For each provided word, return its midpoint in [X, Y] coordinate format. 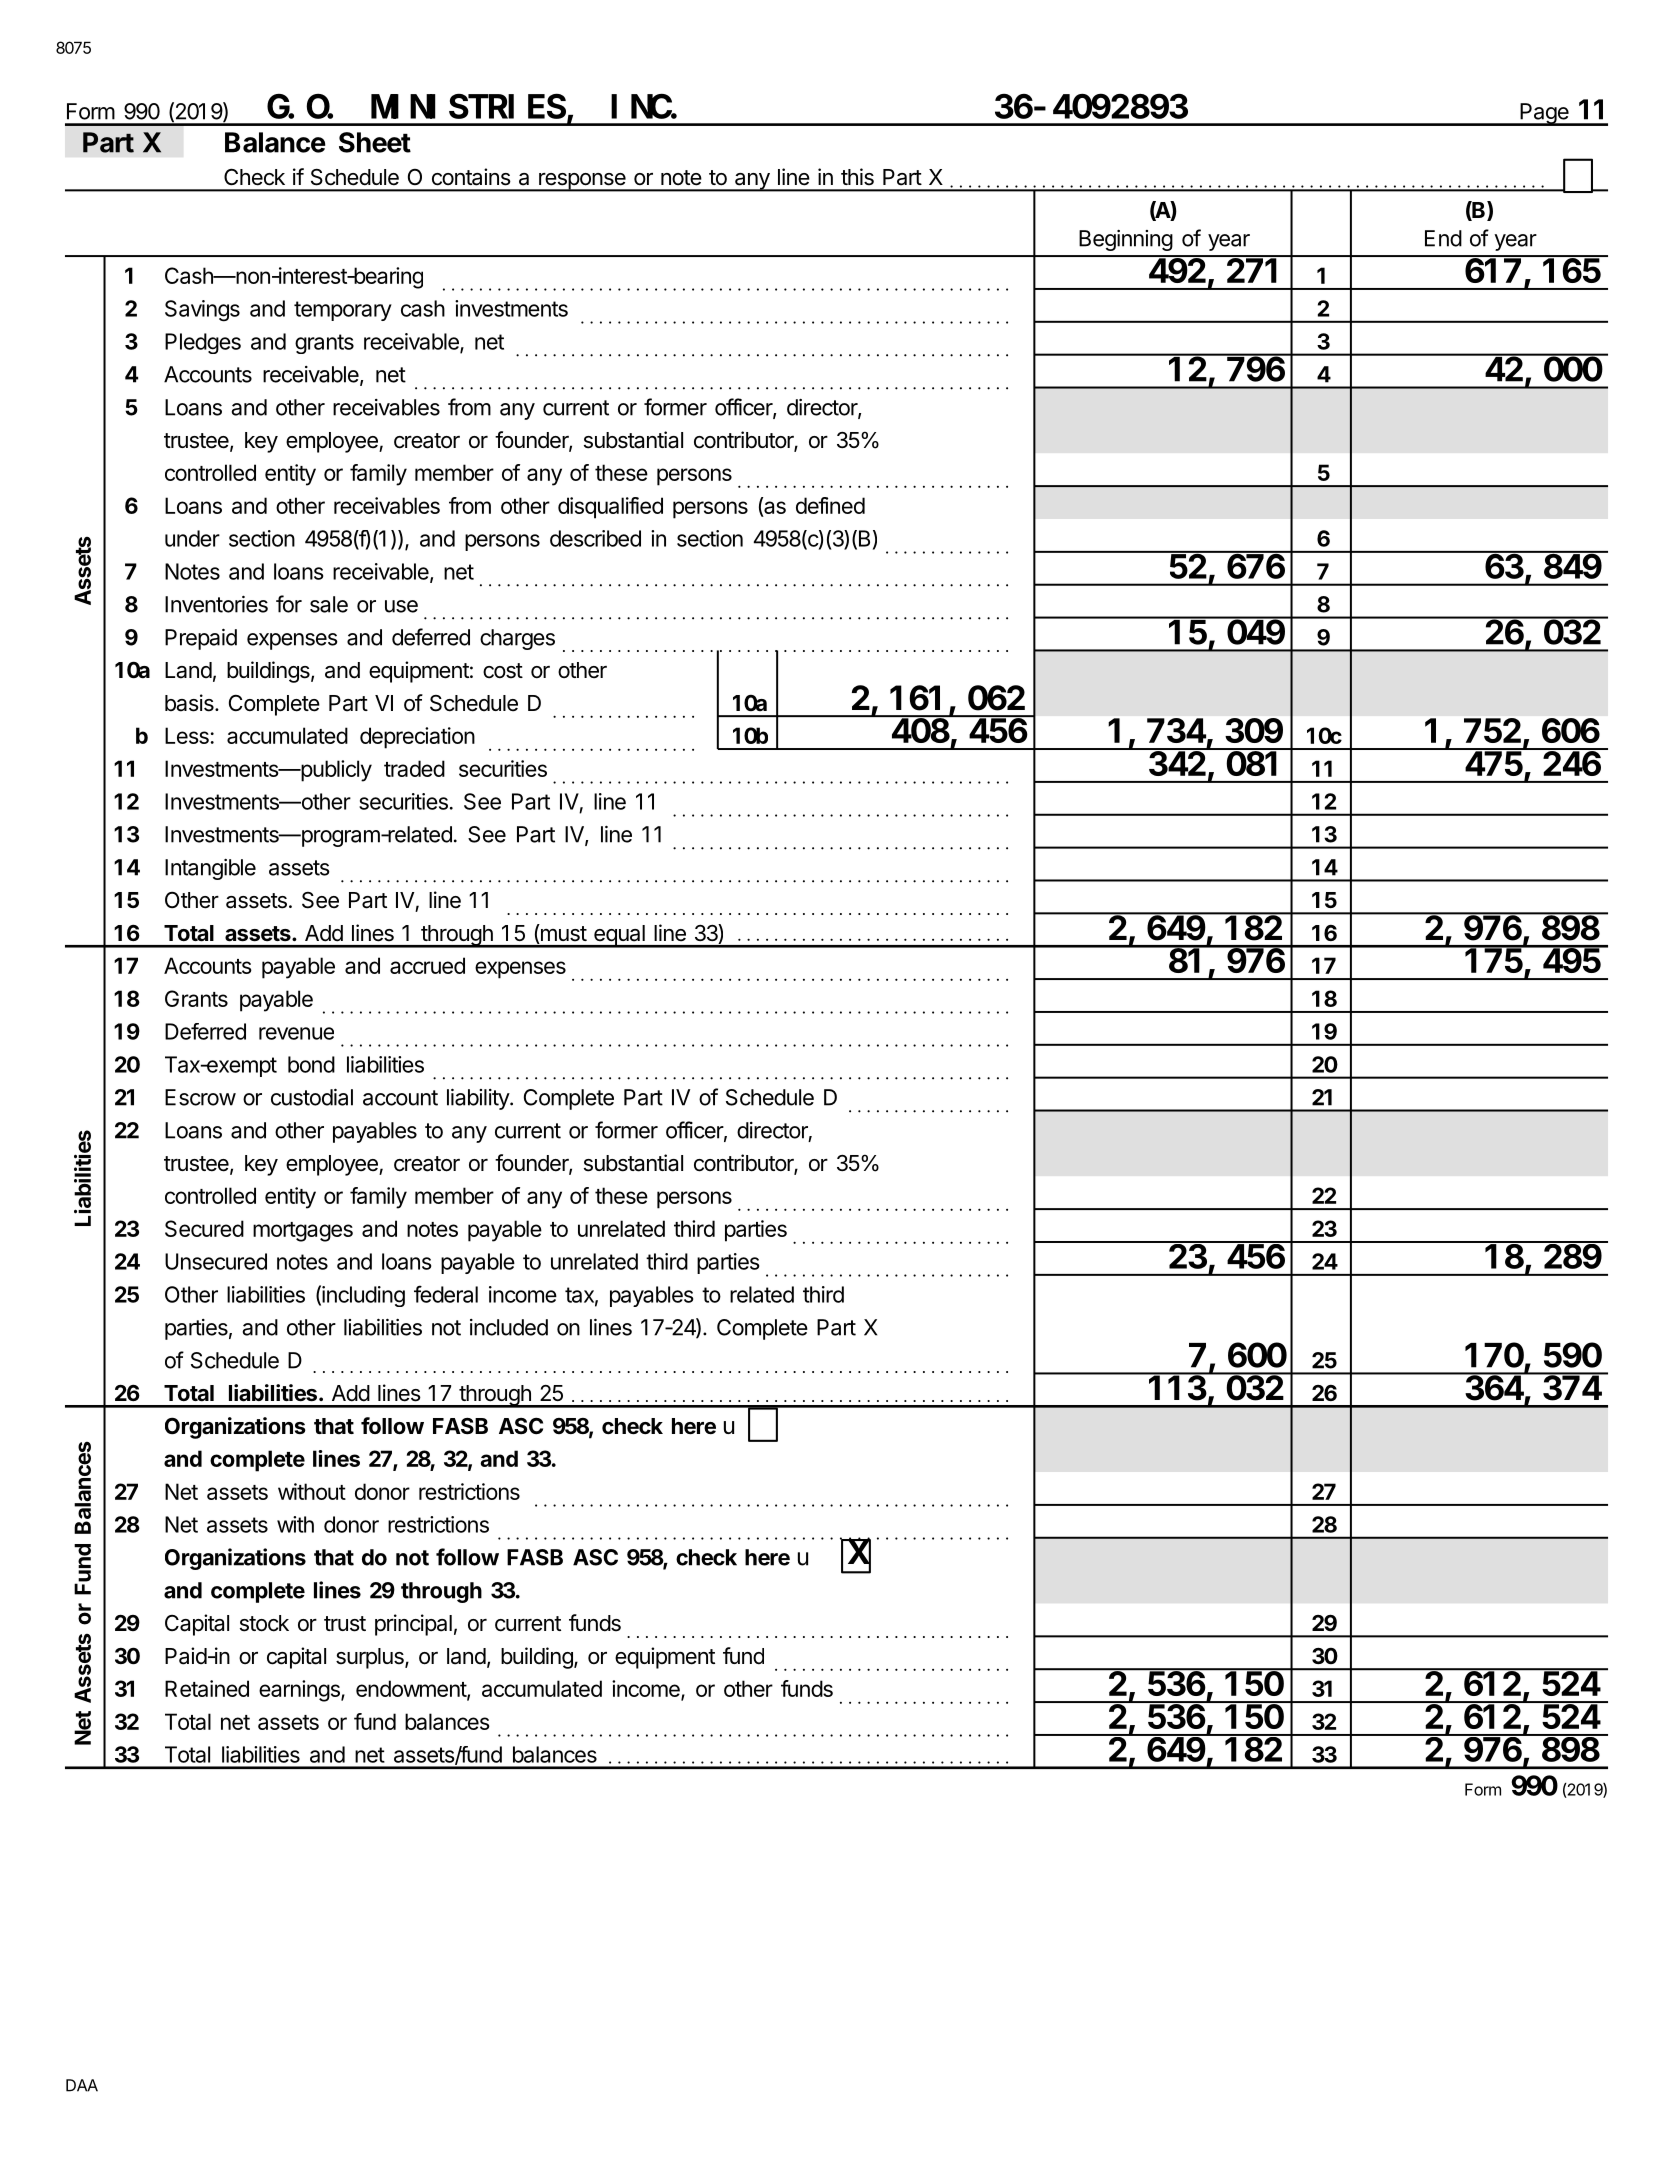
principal [413, 1625]
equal [619, 936]
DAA [82, 2085]
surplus [371, 1658]
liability [479, 1099]
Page [1544, 114]
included [509, 1327]
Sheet [375, 142]
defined [830, 505]
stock [264, 1623]
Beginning [1126, 240]
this [857, 177]
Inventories [216, 604]
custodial [312, 1097]
